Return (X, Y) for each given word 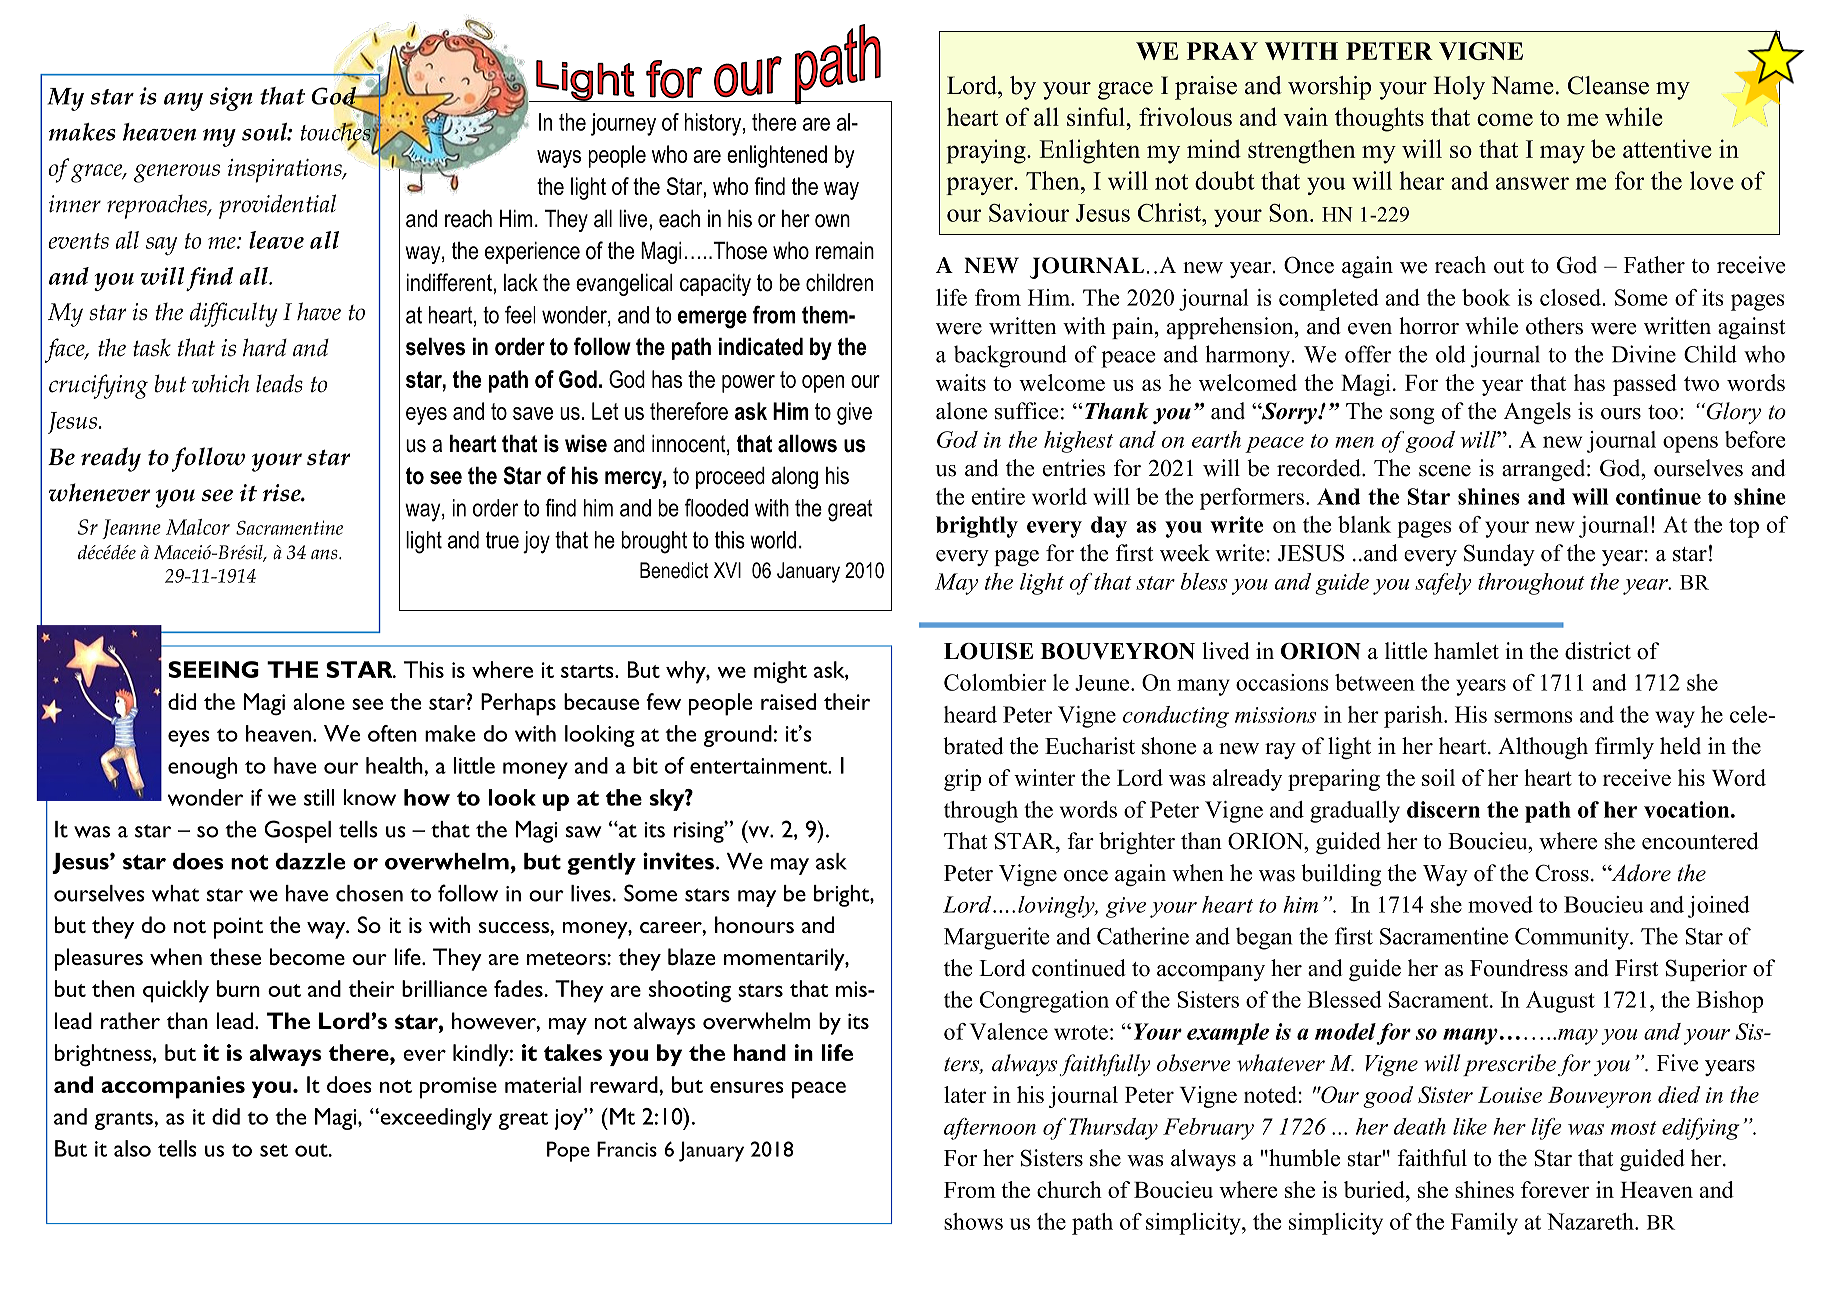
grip (962, 780)
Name (1522, 85)
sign (230, 99)
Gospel (297, 831)
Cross (1562, 873)
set (274, 1150)
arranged (1545, 470)
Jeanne (131, 529)
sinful (1097, 116)
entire (998, 496)
